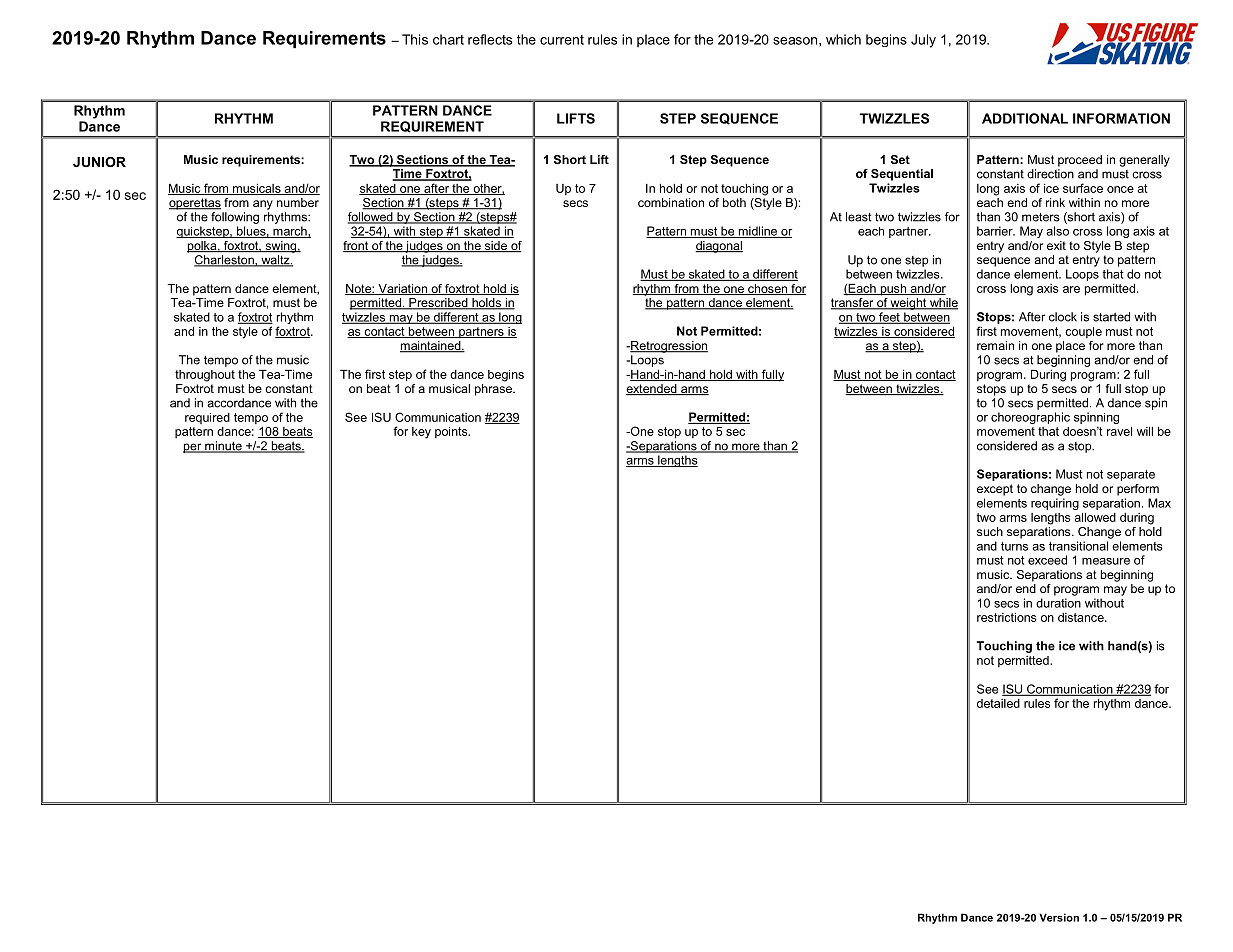  I want to click on Version, so click(1059, 917).
